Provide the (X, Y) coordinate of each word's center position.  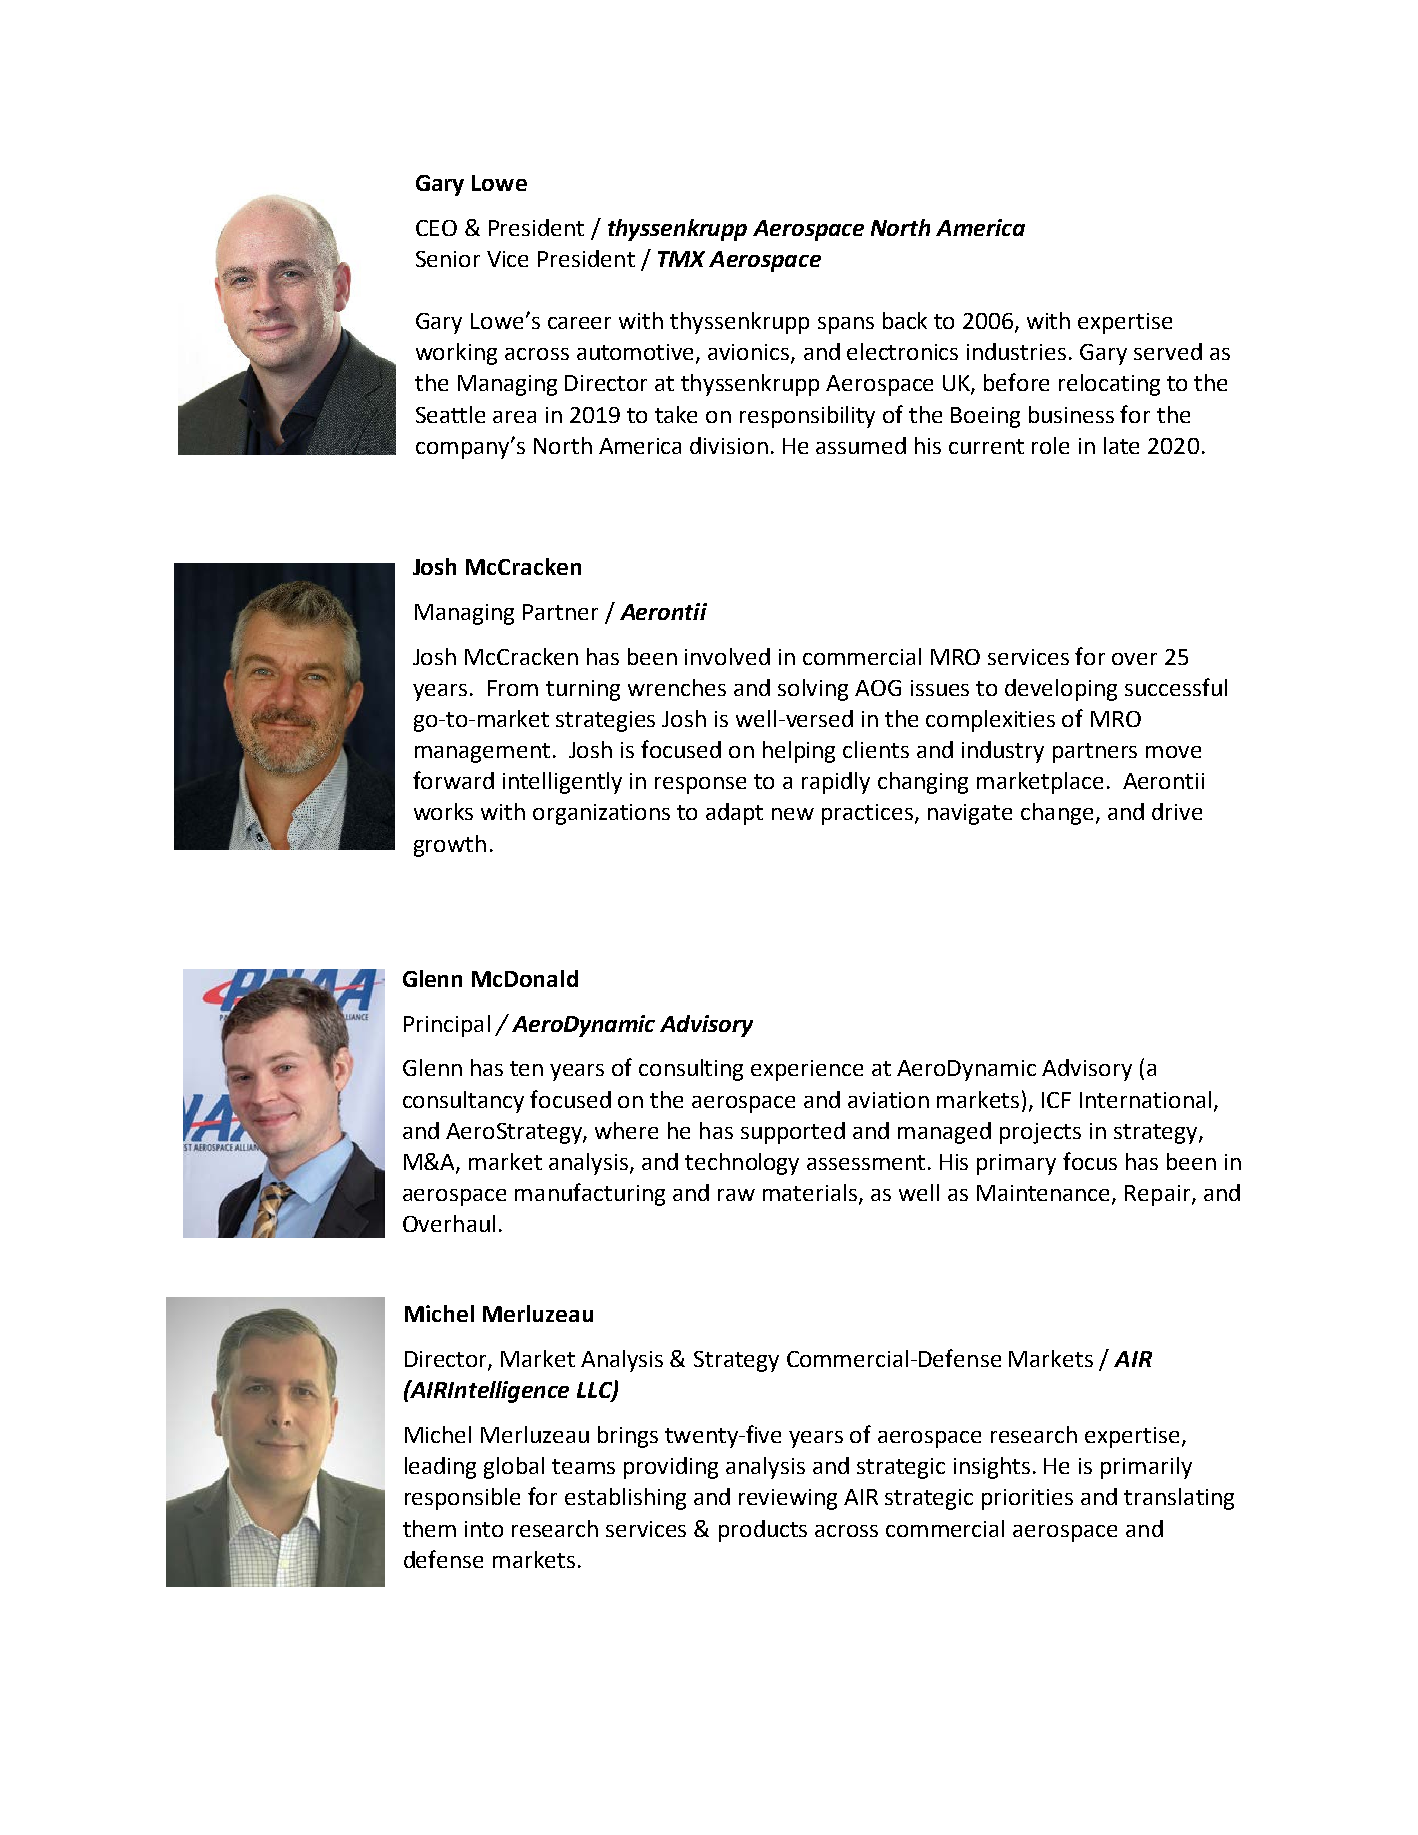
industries (1016, 351)
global (514, 1468)
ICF (1056, 1100)
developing (1061, 690)
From (513, 688)
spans (846, 325)
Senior (448, 259)
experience (807, 1070)
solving (813, 690)
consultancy (463, 1102)
